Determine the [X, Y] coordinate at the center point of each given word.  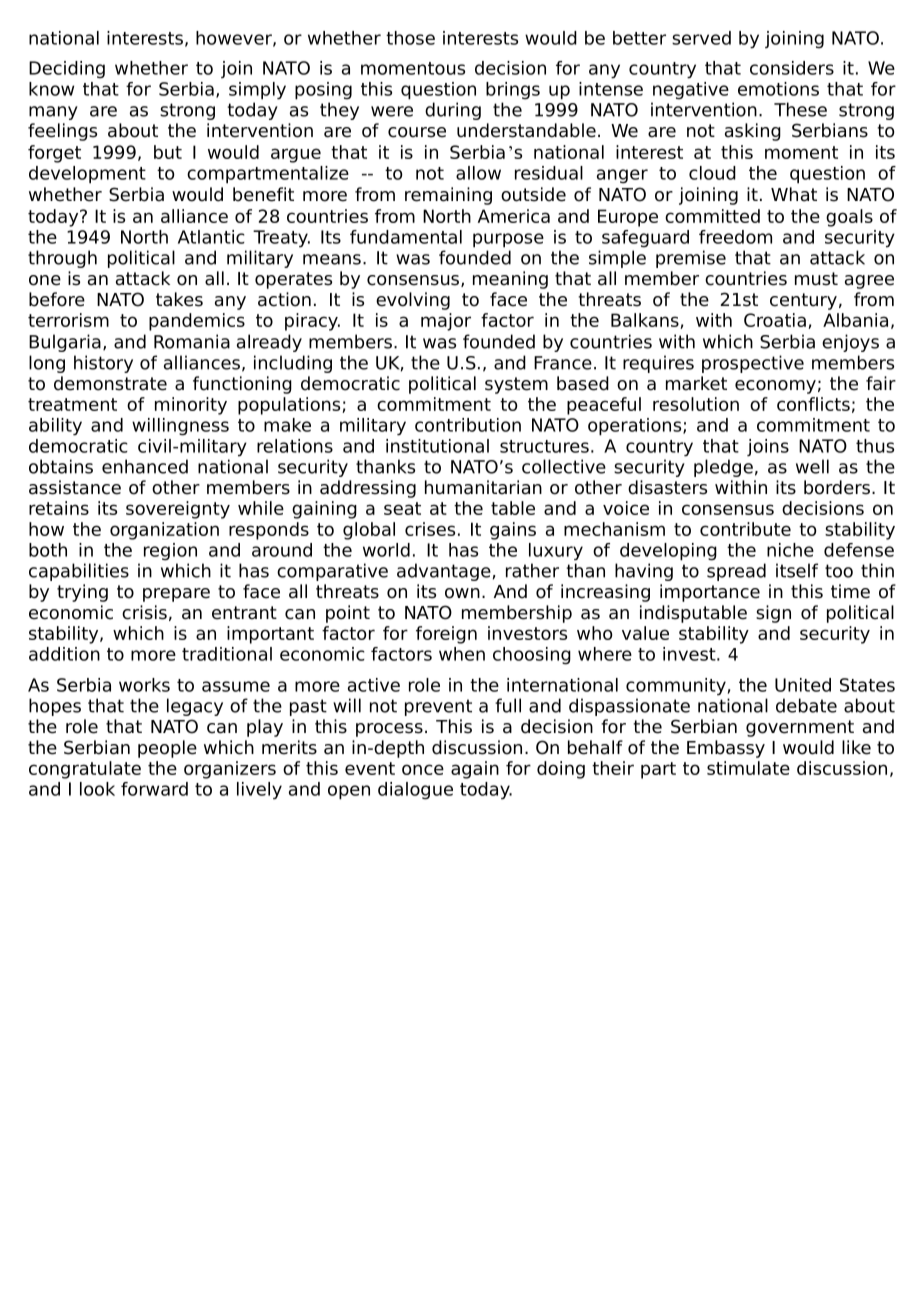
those [410, 38]
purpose [508, 240]
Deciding [67, 70]
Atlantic [211, 237]
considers [792, 68]
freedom [735, 237]
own [462, 593]
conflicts [813, 404]
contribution [468, 425]
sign [773, 614]
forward [154, 789]
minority [191, 406]
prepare [176, 595]
